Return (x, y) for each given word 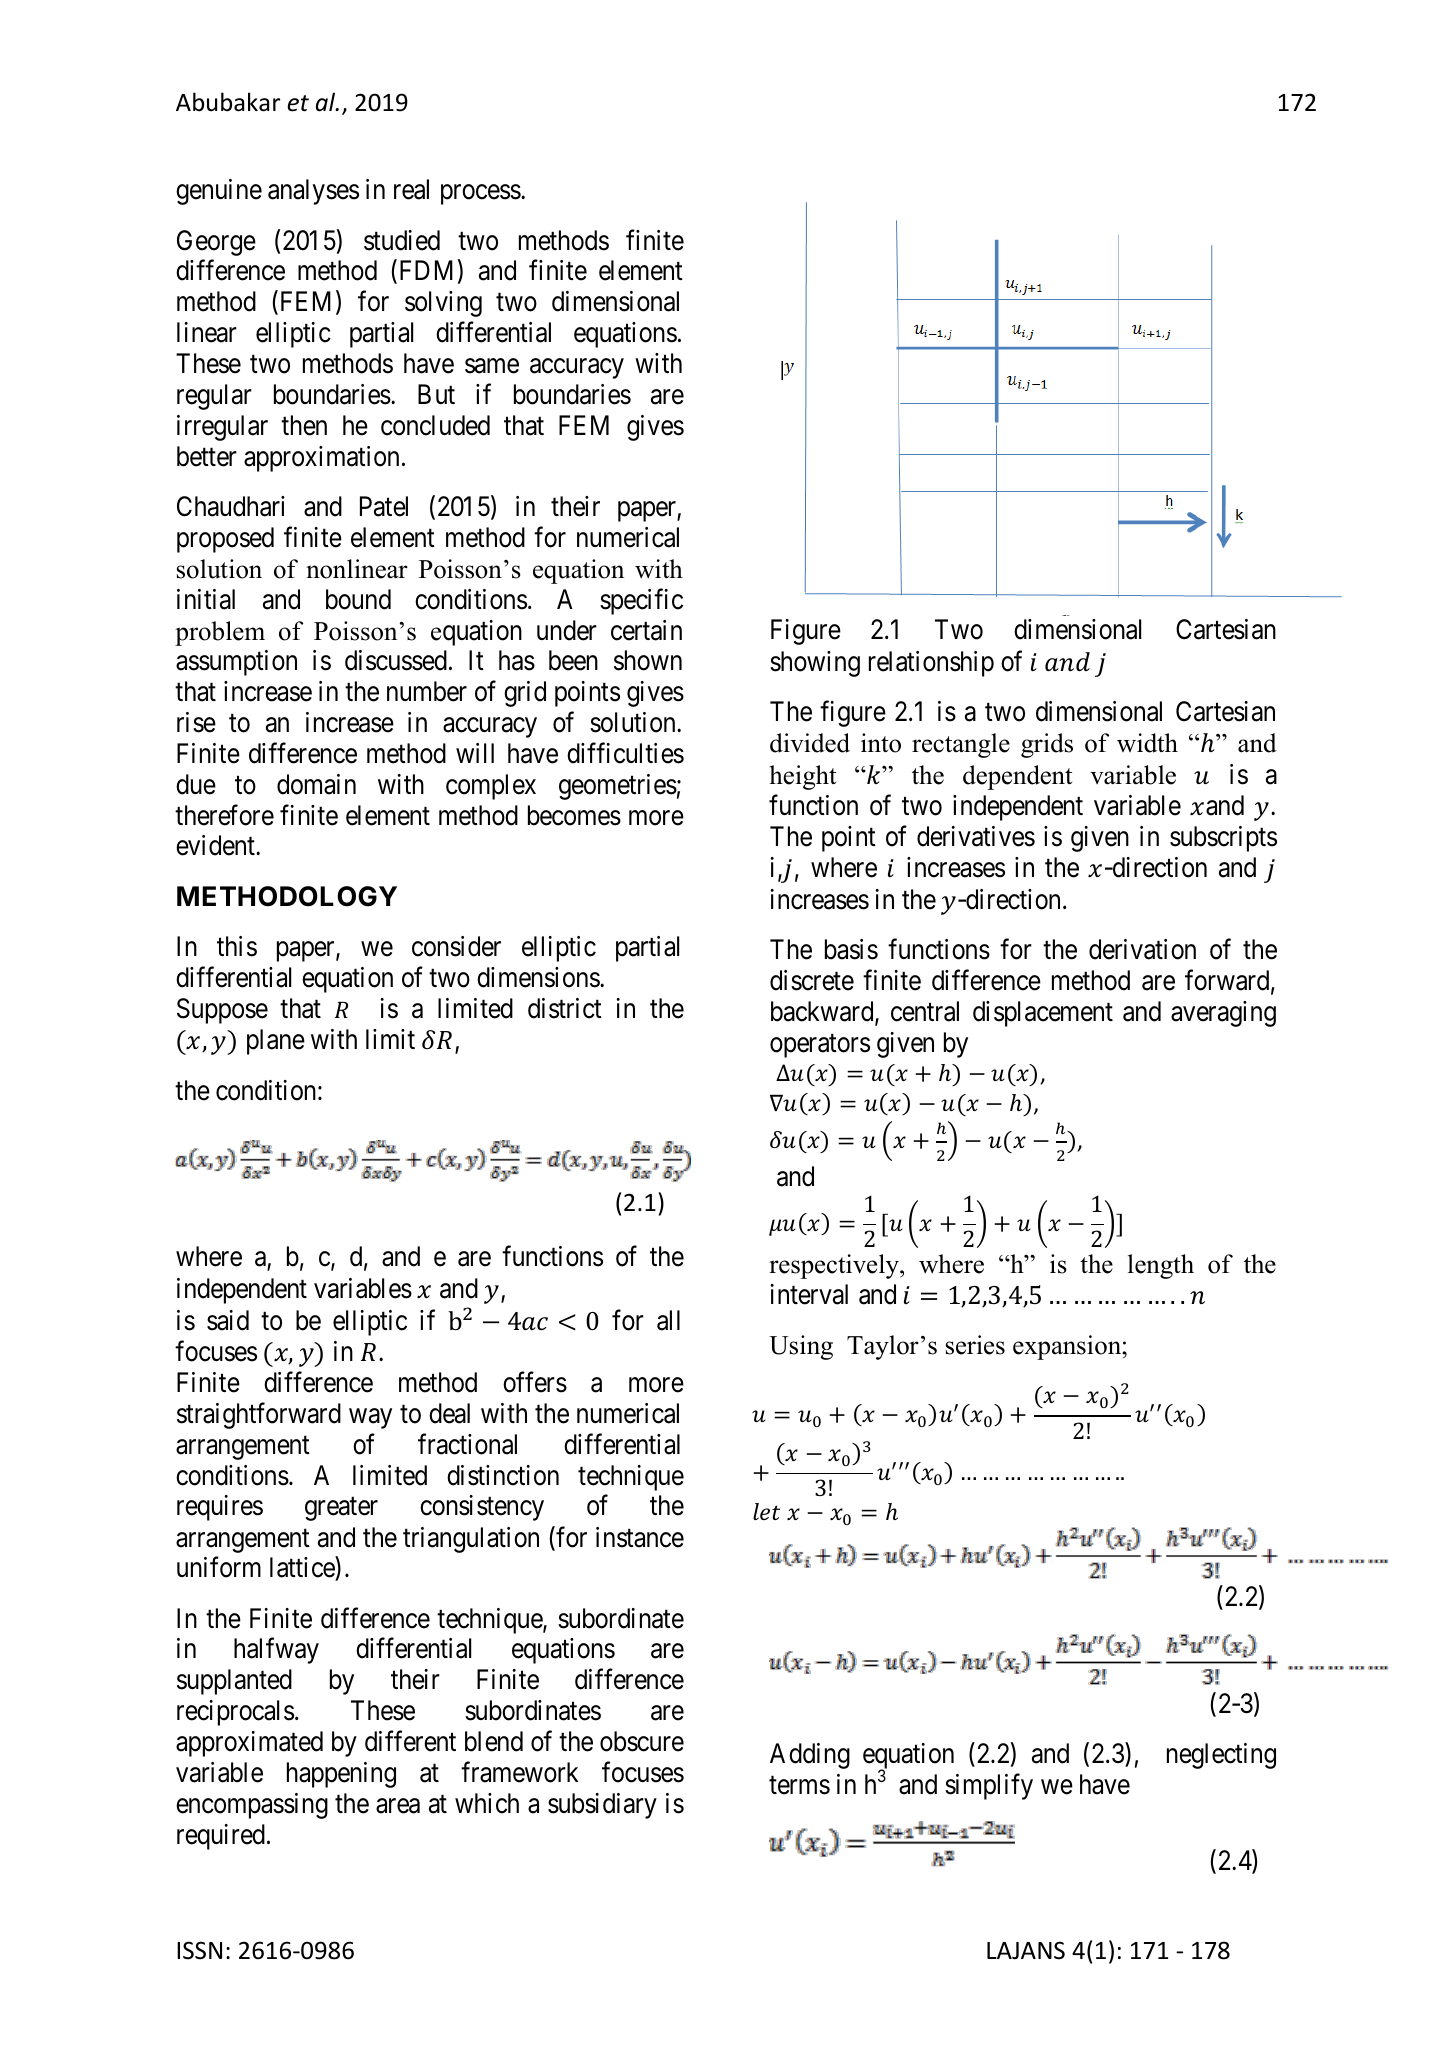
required (221, 1837)
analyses (313, 192)
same (492, 366)
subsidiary (602, 1806)
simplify (989, 1787)
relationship (931, 664)
